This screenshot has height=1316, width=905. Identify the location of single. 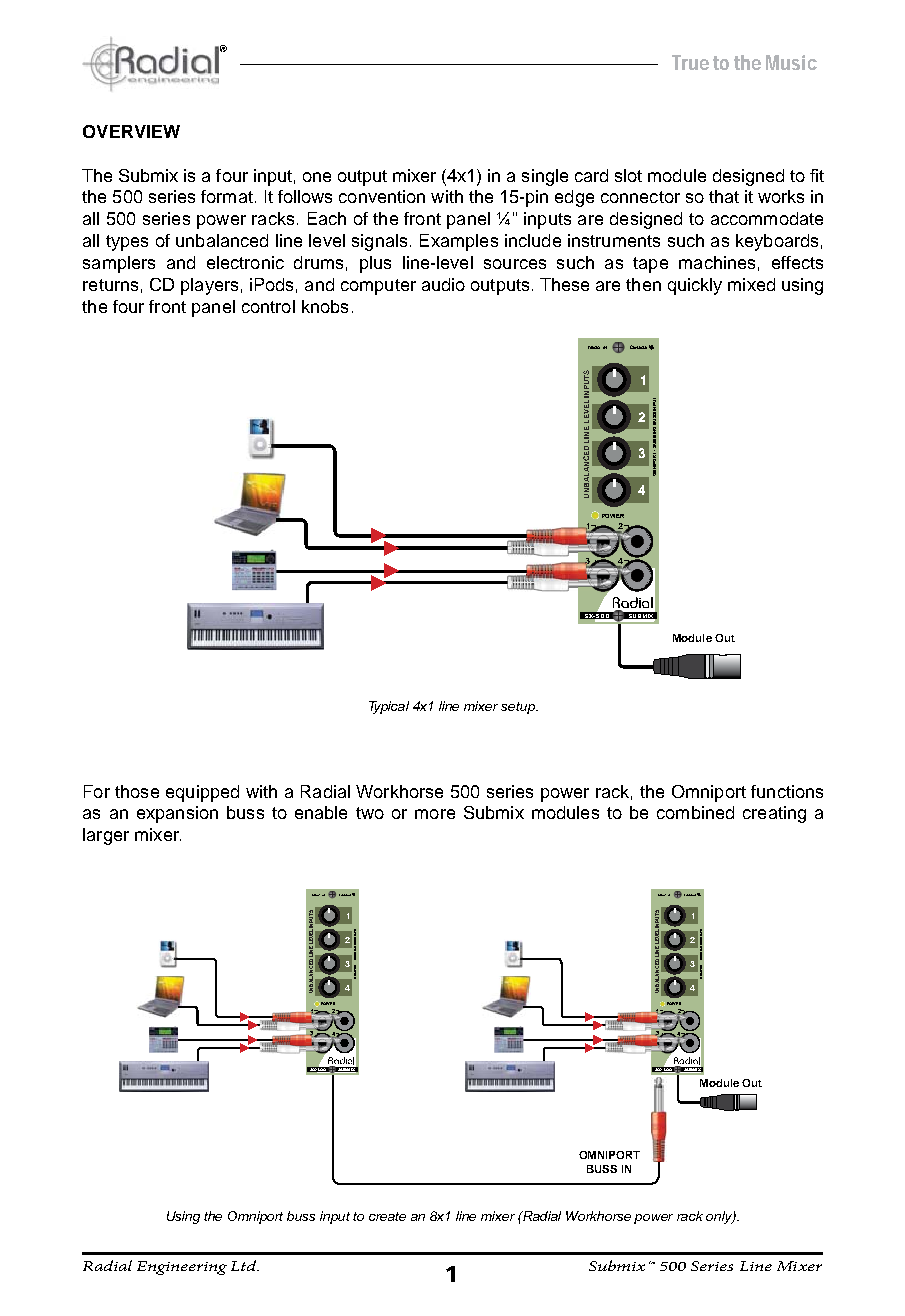
(545, 177).
